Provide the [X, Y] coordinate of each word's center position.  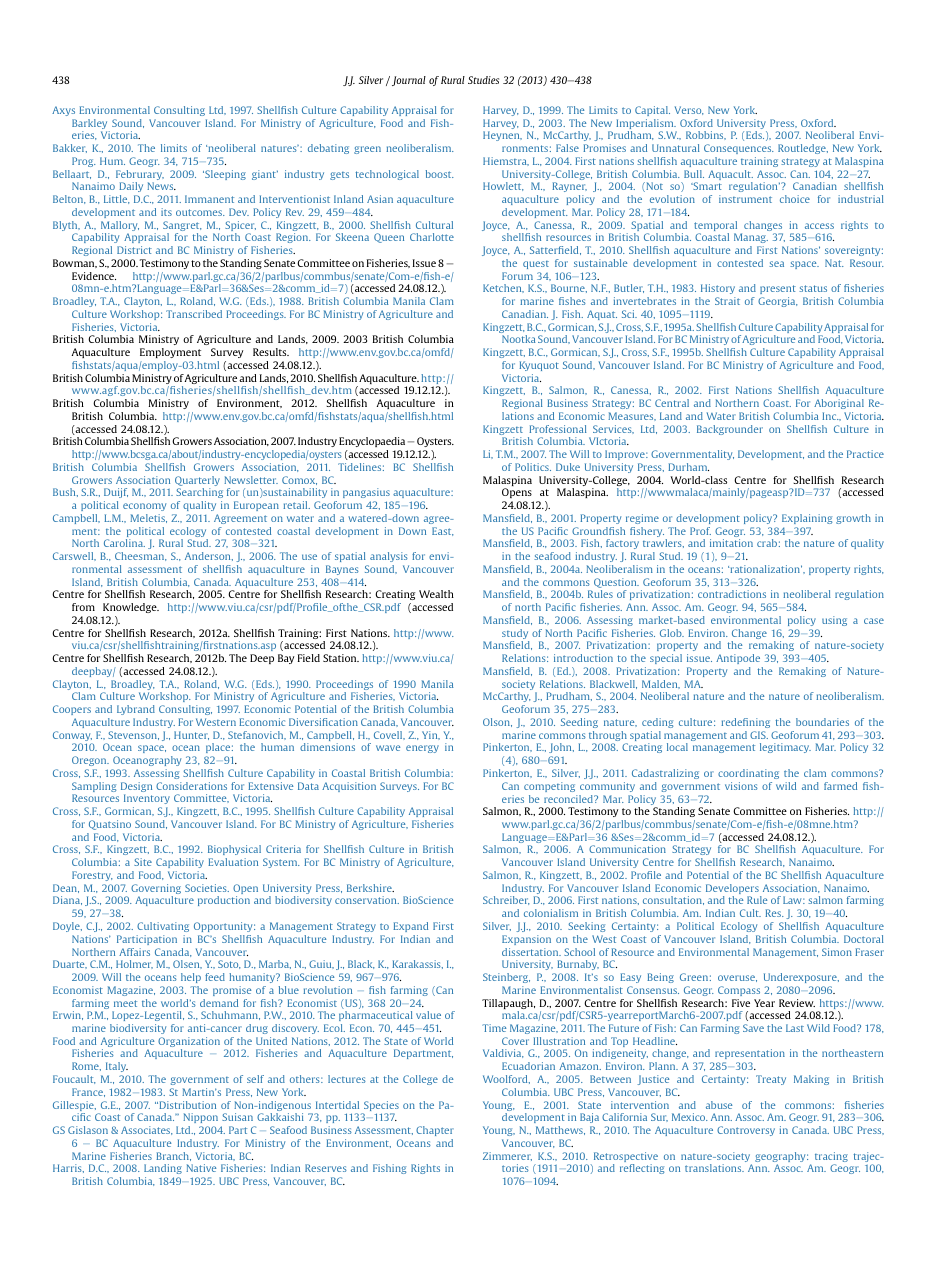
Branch [173, 1156]
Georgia [778, 302]
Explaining [807, 519]
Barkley [91, 125]
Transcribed [194, 314]
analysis [389, 557]
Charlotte [432, 237]
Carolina [124, 543]
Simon [837, 952]
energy [422, 749]
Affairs [134, 952]
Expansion [526, 940]
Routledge [803, 149]
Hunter [191, 735]
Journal [407, 81]
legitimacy [785, 748]
